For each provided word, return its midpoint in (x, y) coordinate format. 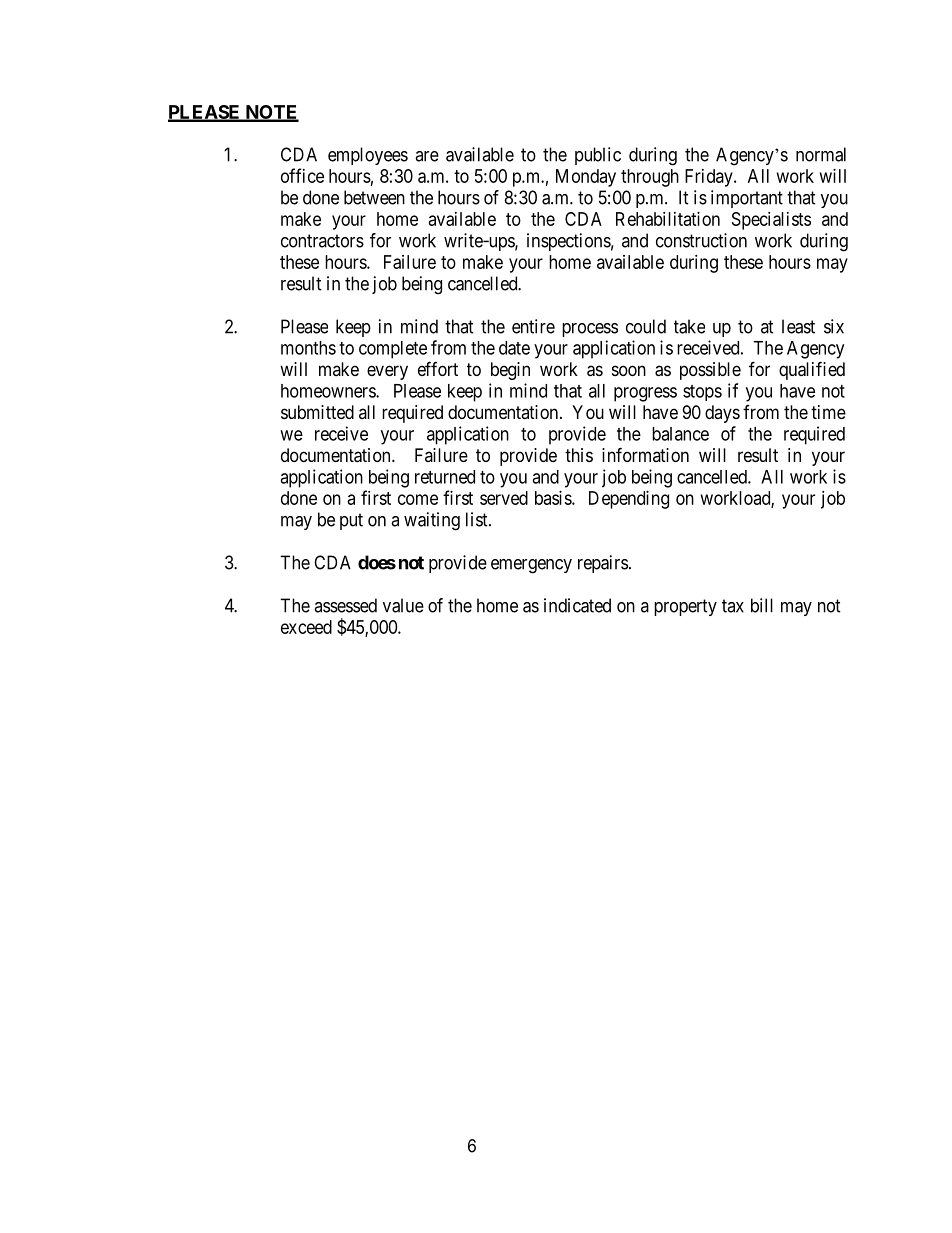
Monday (586, 178)
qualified (812, 370)
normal (821, 154)
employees (368, 156)
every (387, 372)
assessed (345, 605)
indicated (577, 605)
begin (510, 371)
